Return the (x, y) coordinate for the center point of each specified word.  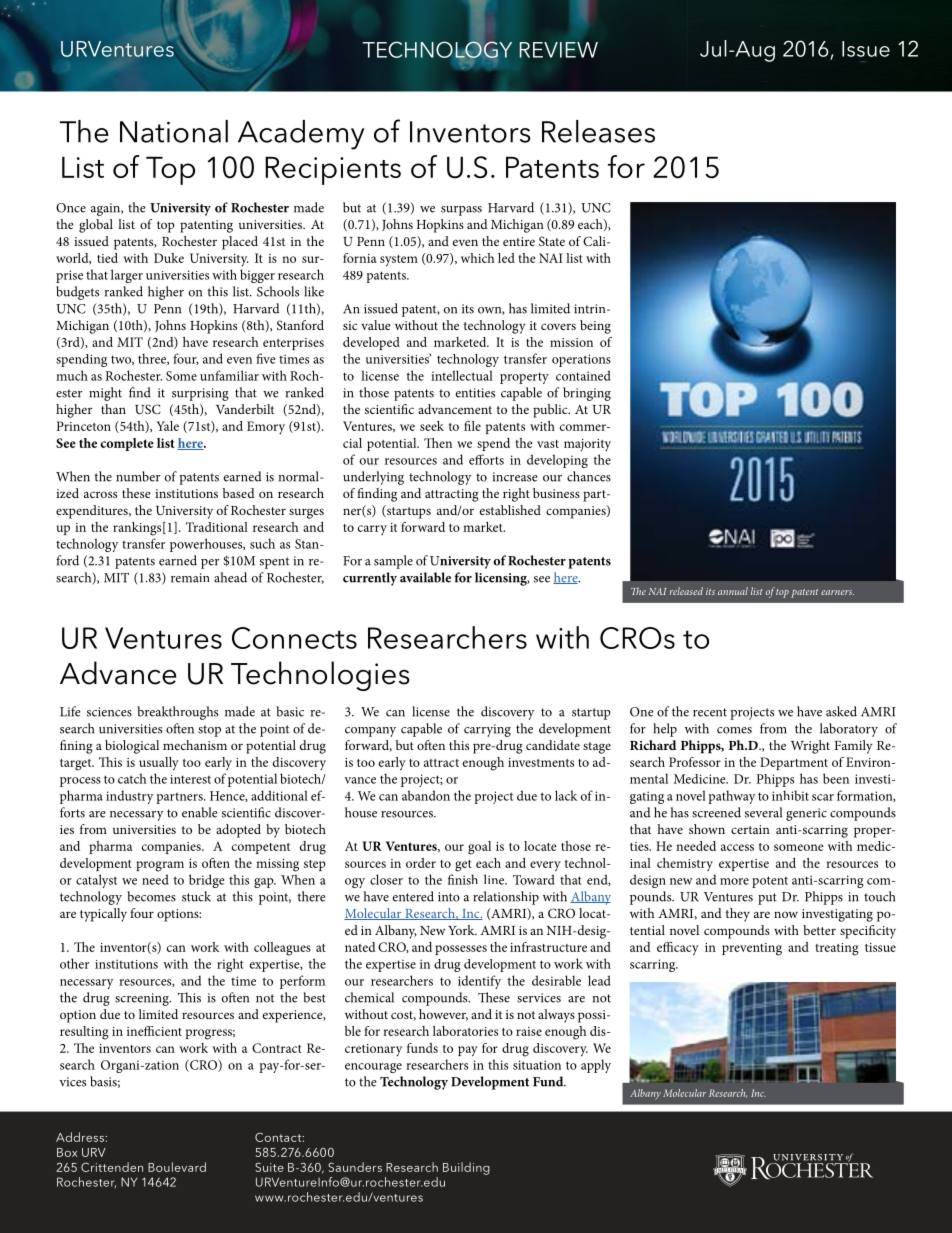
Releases (598, 131)
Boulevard (177, 1167)
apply (596, 1066)
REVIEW (558, 50)
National (174, 131)
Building (466, 1168)
